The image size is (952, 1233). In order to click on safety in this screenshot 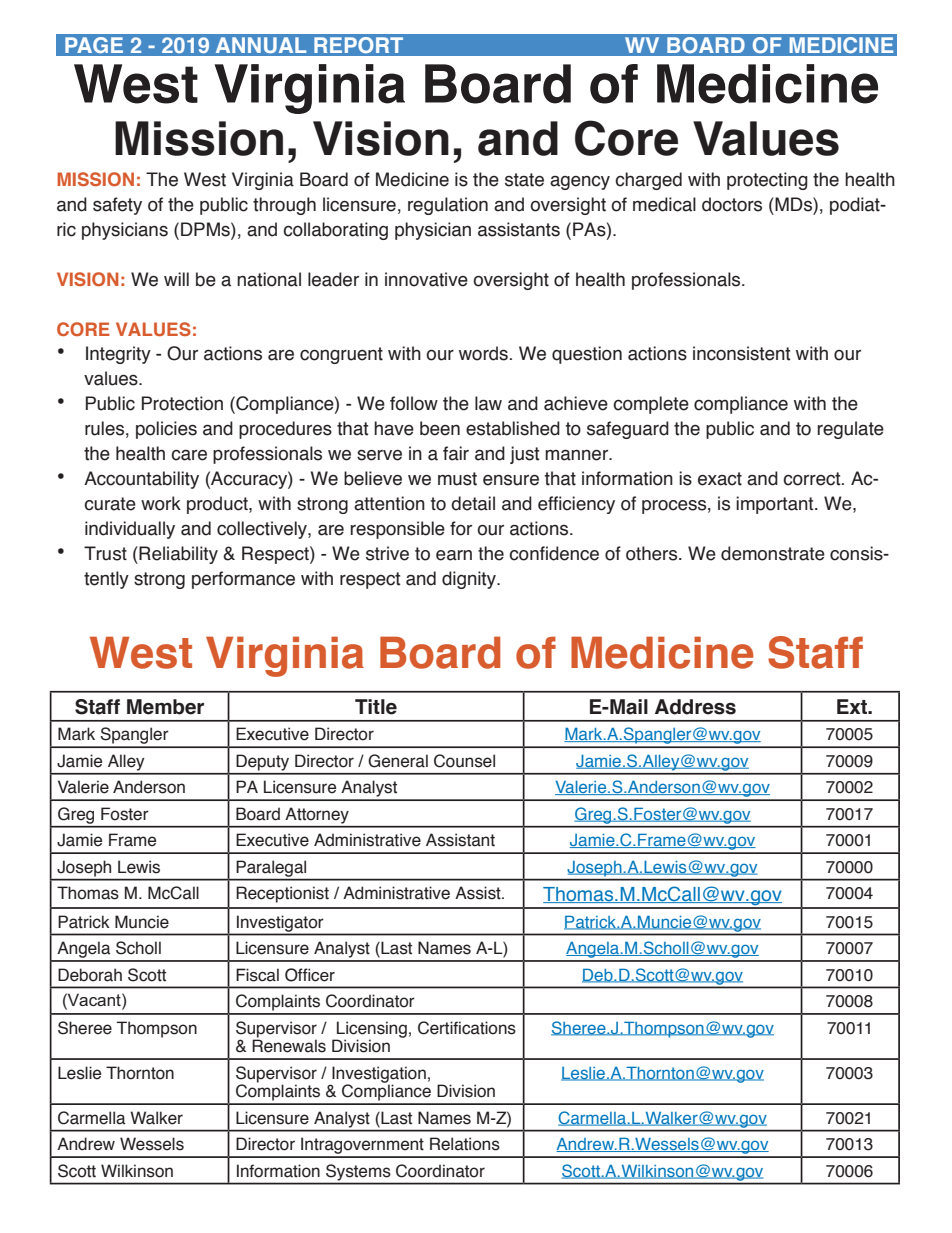, I will do `click(117, 206)`.
